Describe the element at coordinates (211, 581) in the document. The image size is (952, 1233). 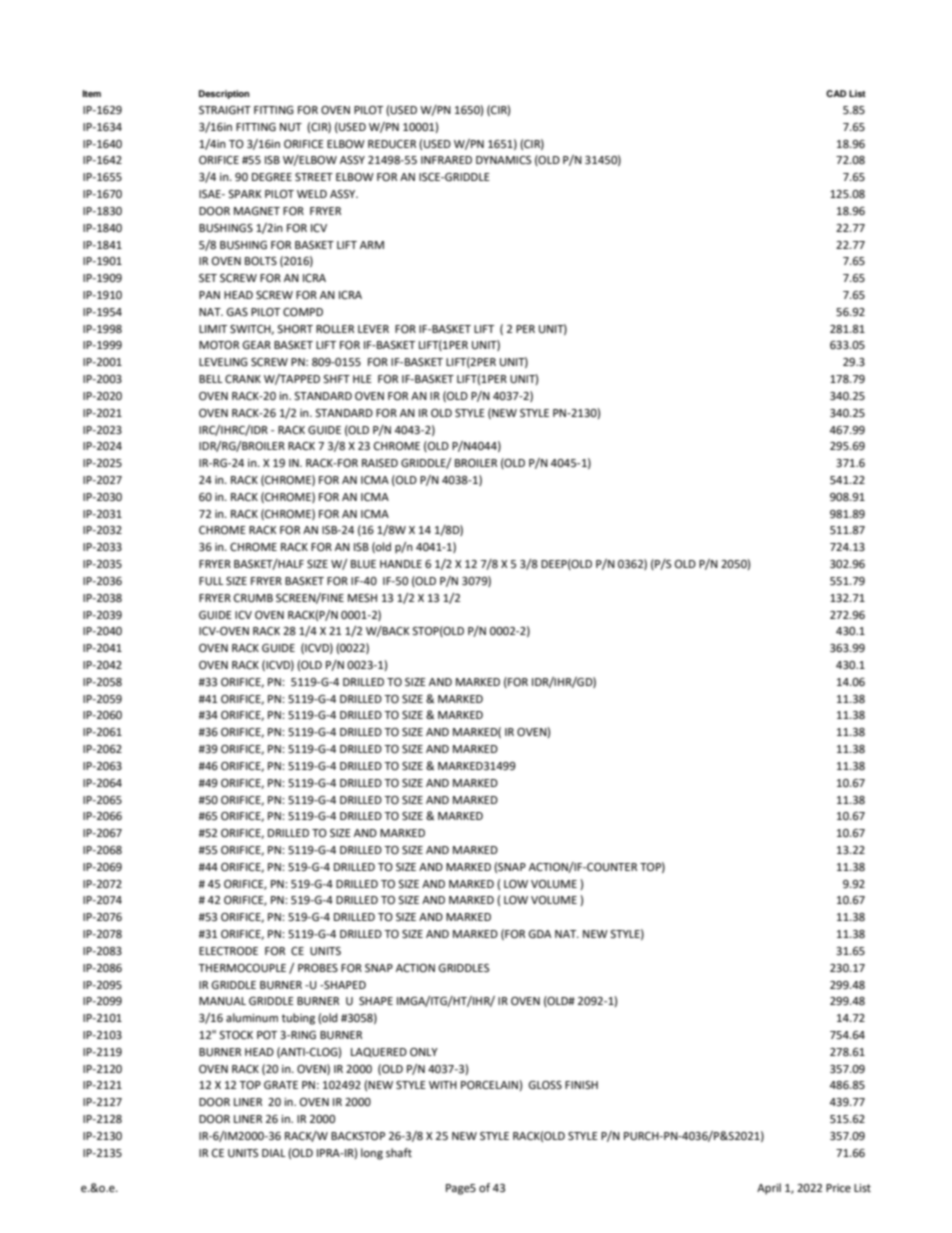
I see `FULL` at that location.
